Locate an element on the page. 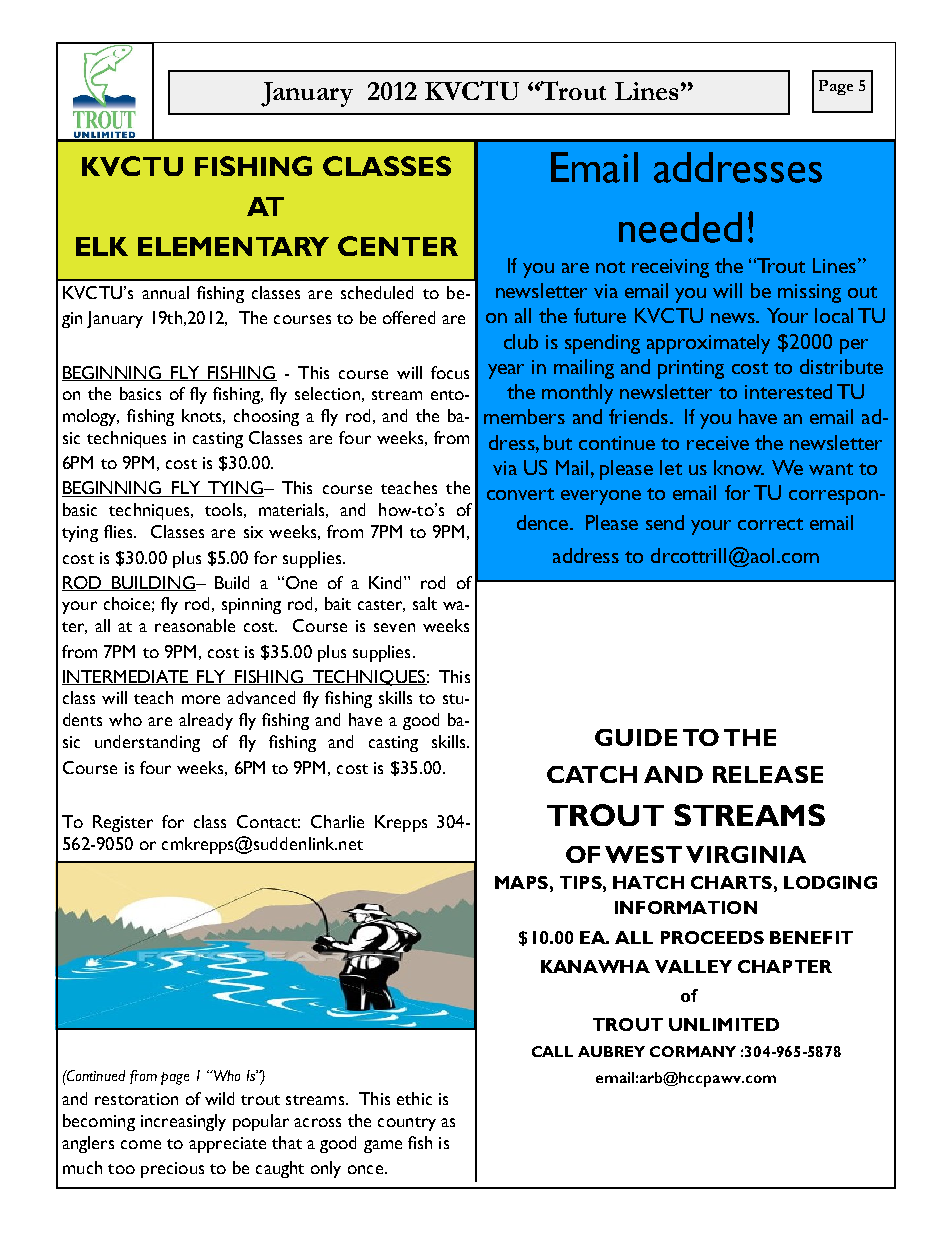  CENTER is located at coordinates (398, 246).
